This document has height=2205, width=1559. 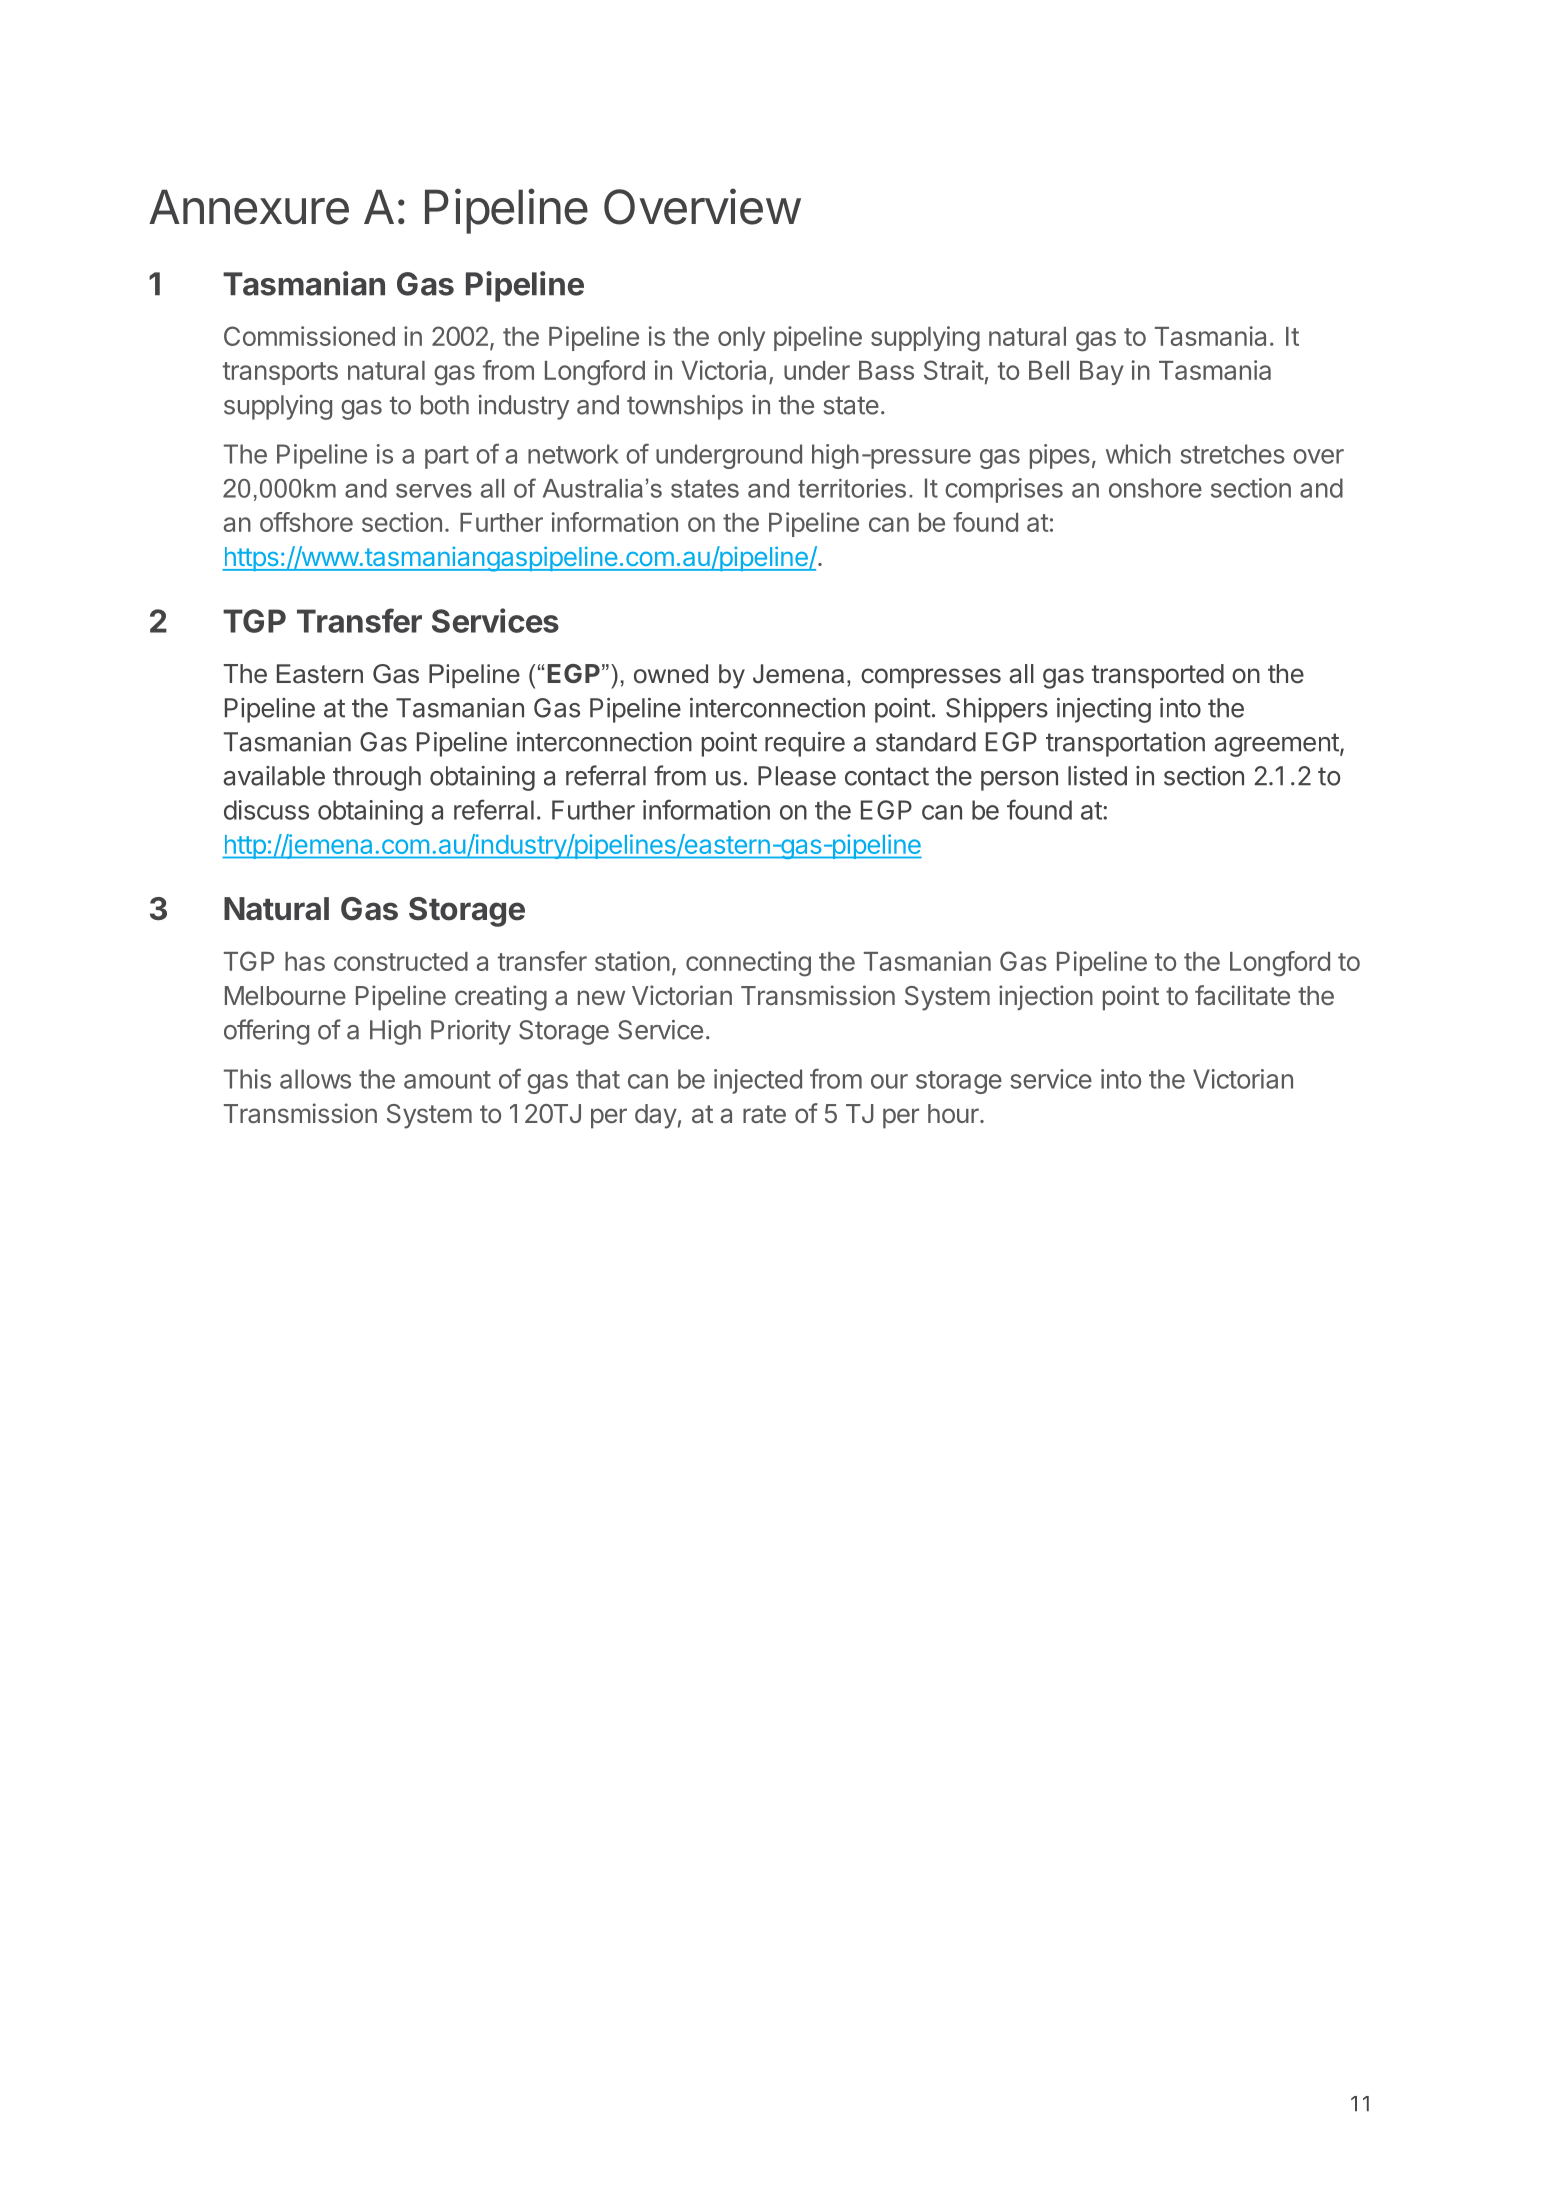 What do you see at coordinates (805, 744) in the document?
I see `require` at bounding box center [805, 744].
